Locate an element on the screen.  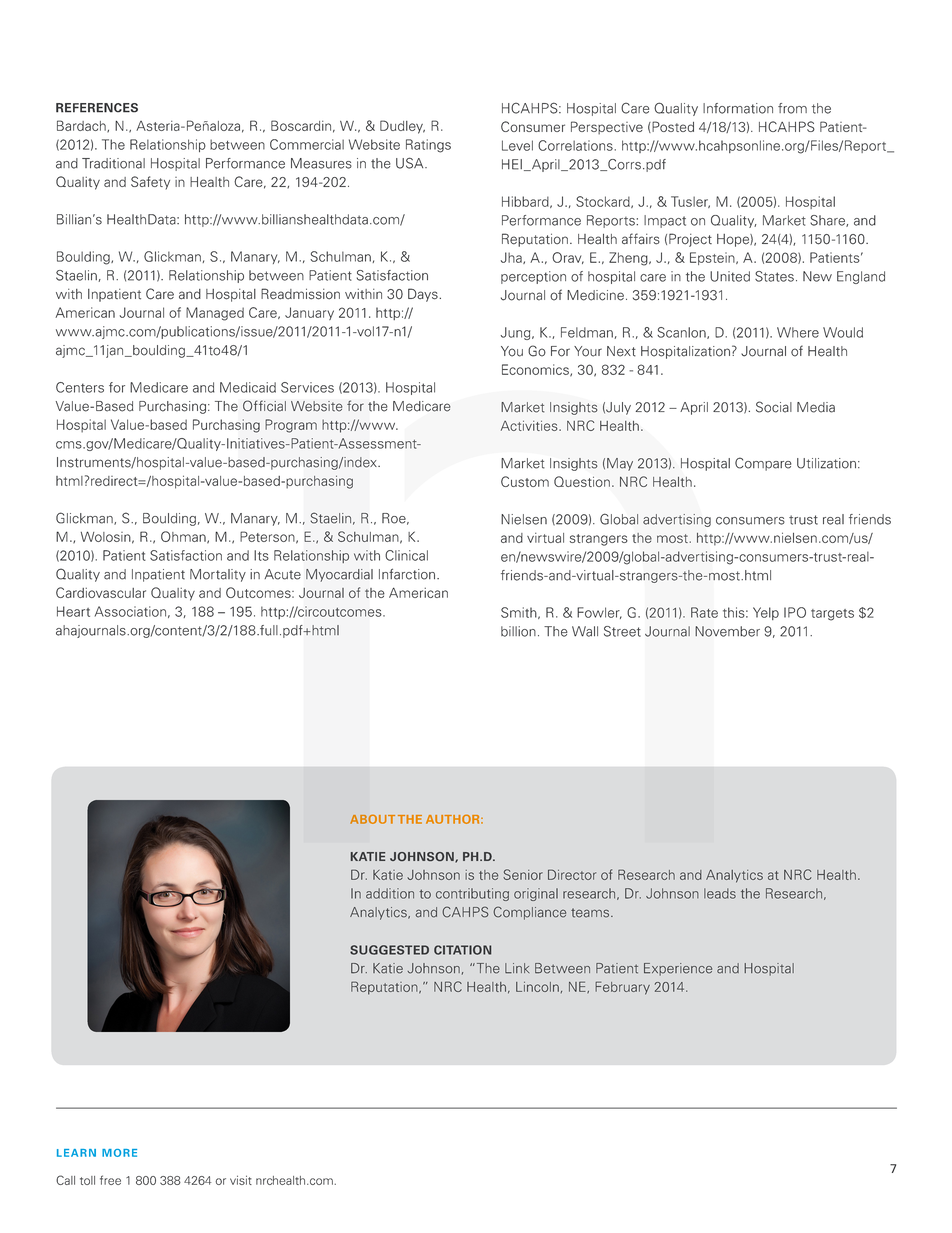
free is located at coordinates (110, 1180).
